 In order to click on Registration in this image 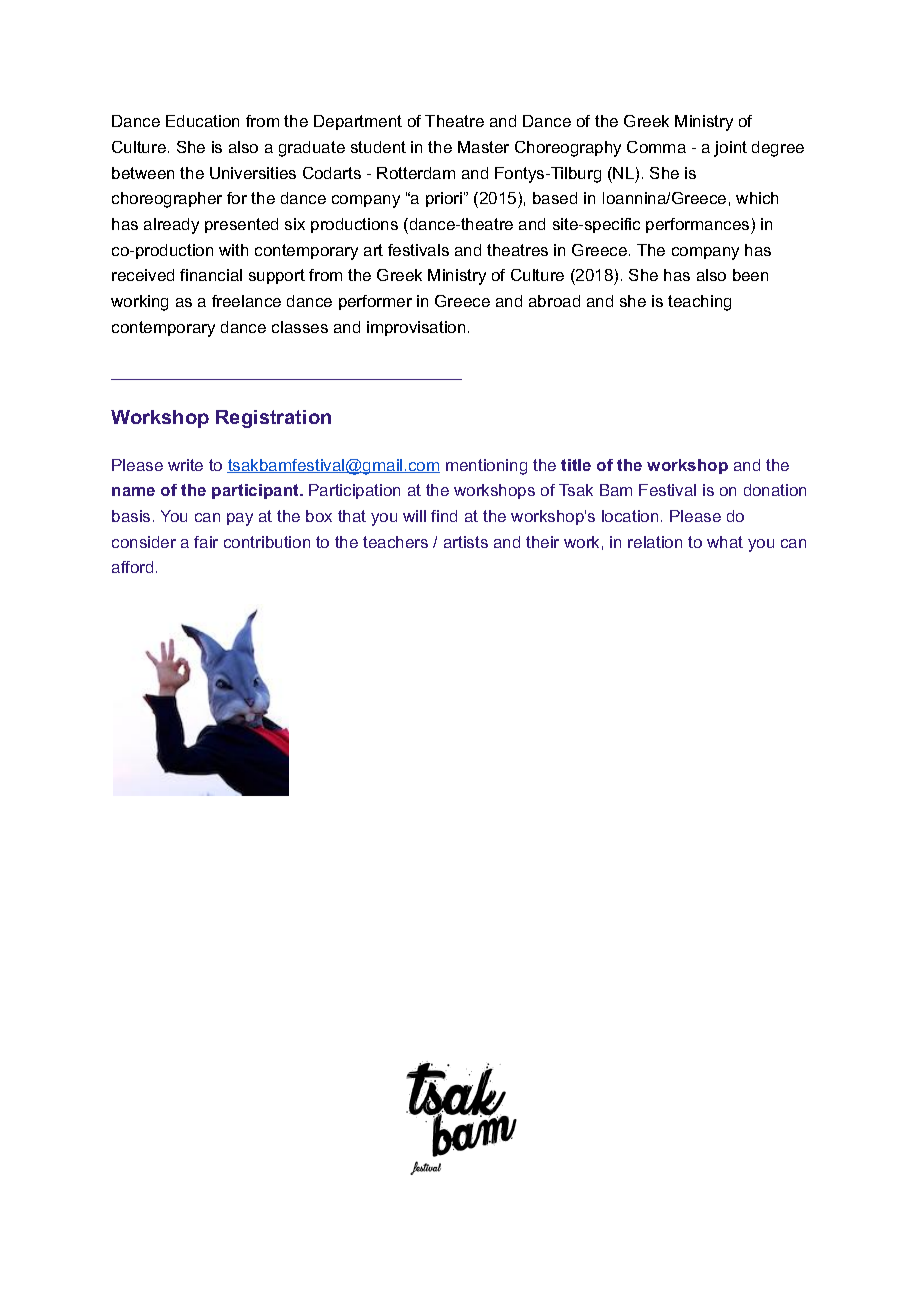, I will do `click(273, 419)`.
